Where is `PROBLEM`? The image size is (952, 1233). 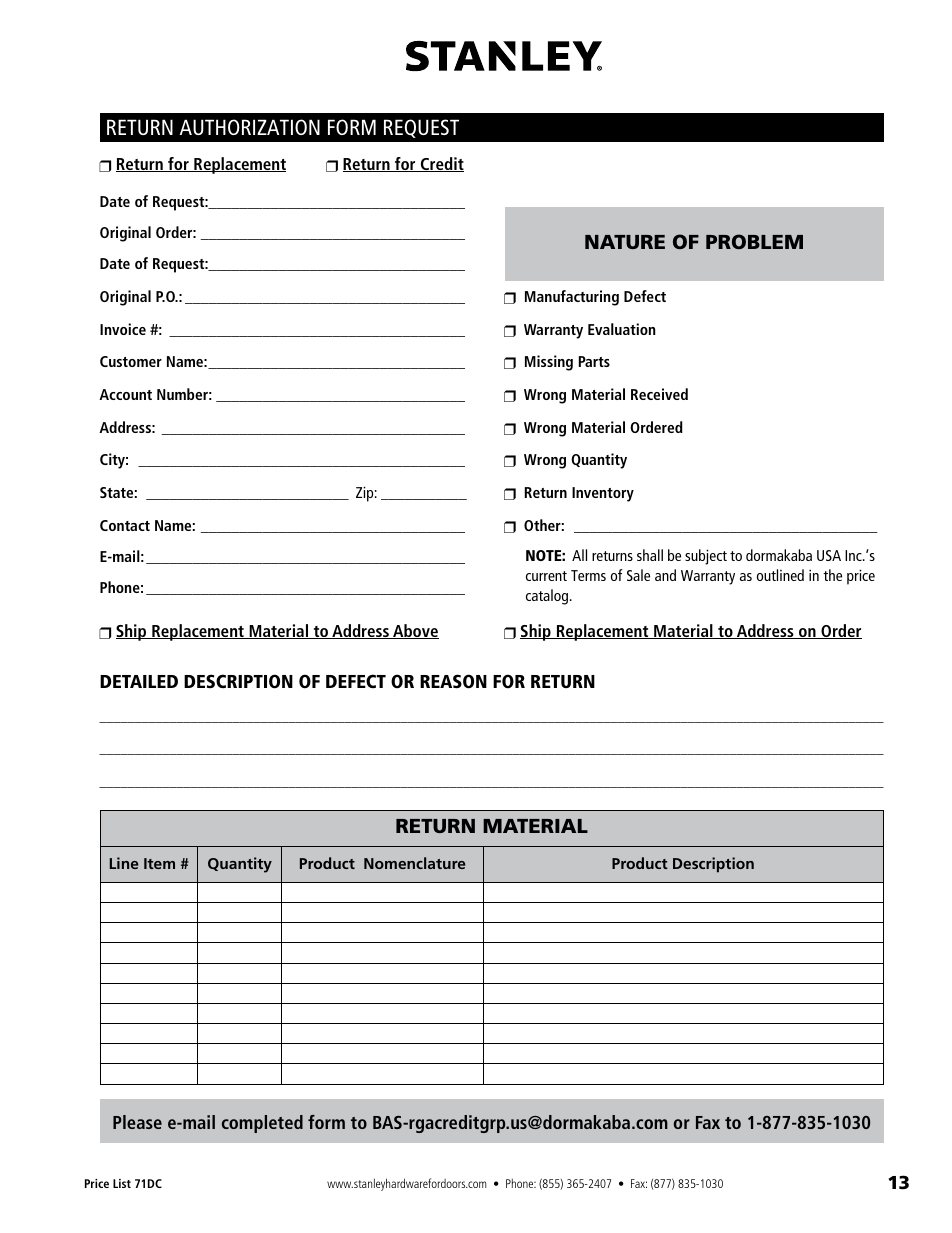 PROBLEM is located at coordinates (754, 241).
